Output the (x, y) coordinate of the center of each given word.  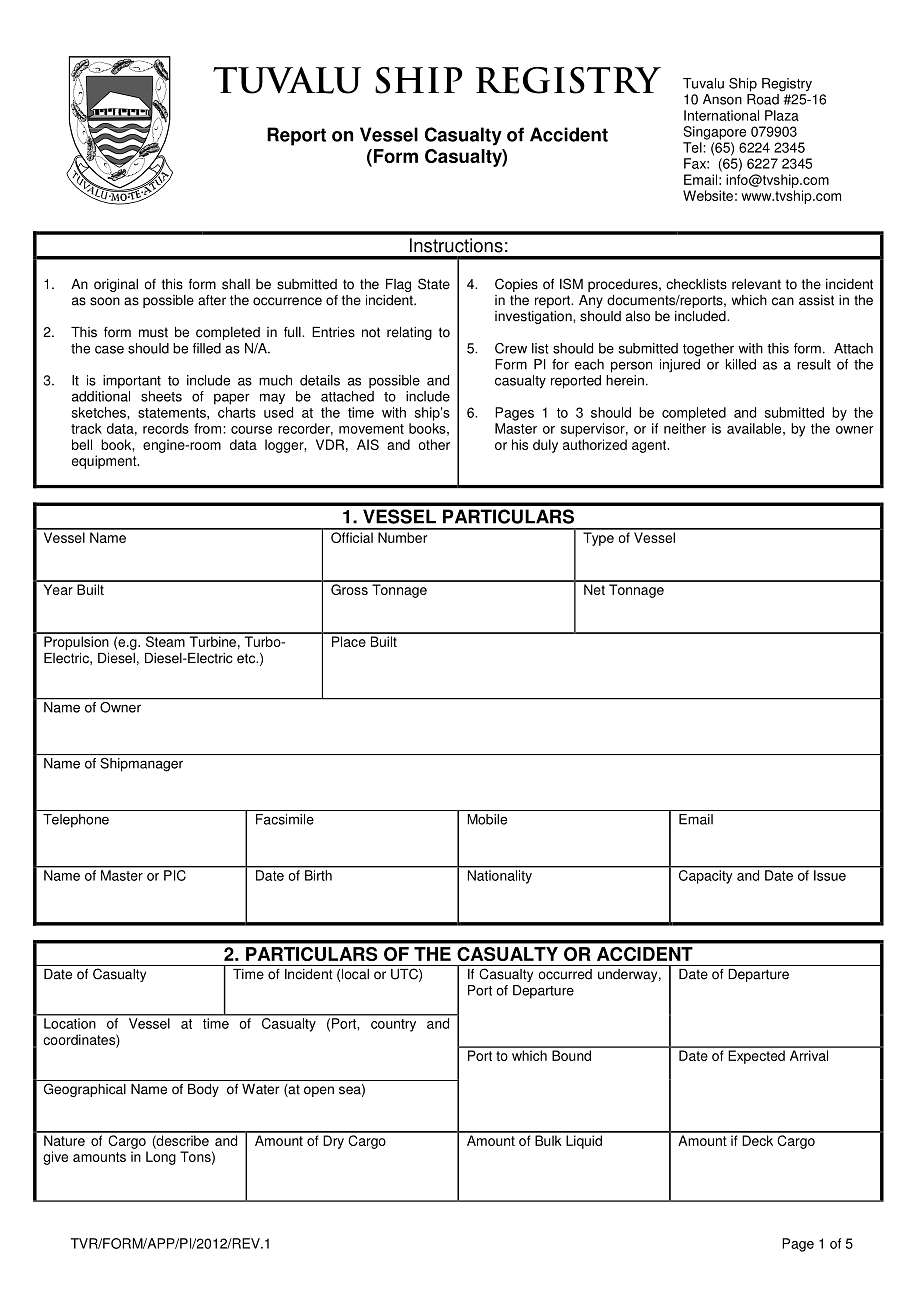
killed (741, 364)
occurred (565, 974)
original (116, 285)
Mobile (487, 819)
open (319, 1091)
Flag (398, 285)
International (721, 115)
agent (650, 446)
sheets (161, 396)
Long (161, 1158)
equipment (105, 462)
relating (409, 333)
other (434, 444)
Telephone (76, 821)
